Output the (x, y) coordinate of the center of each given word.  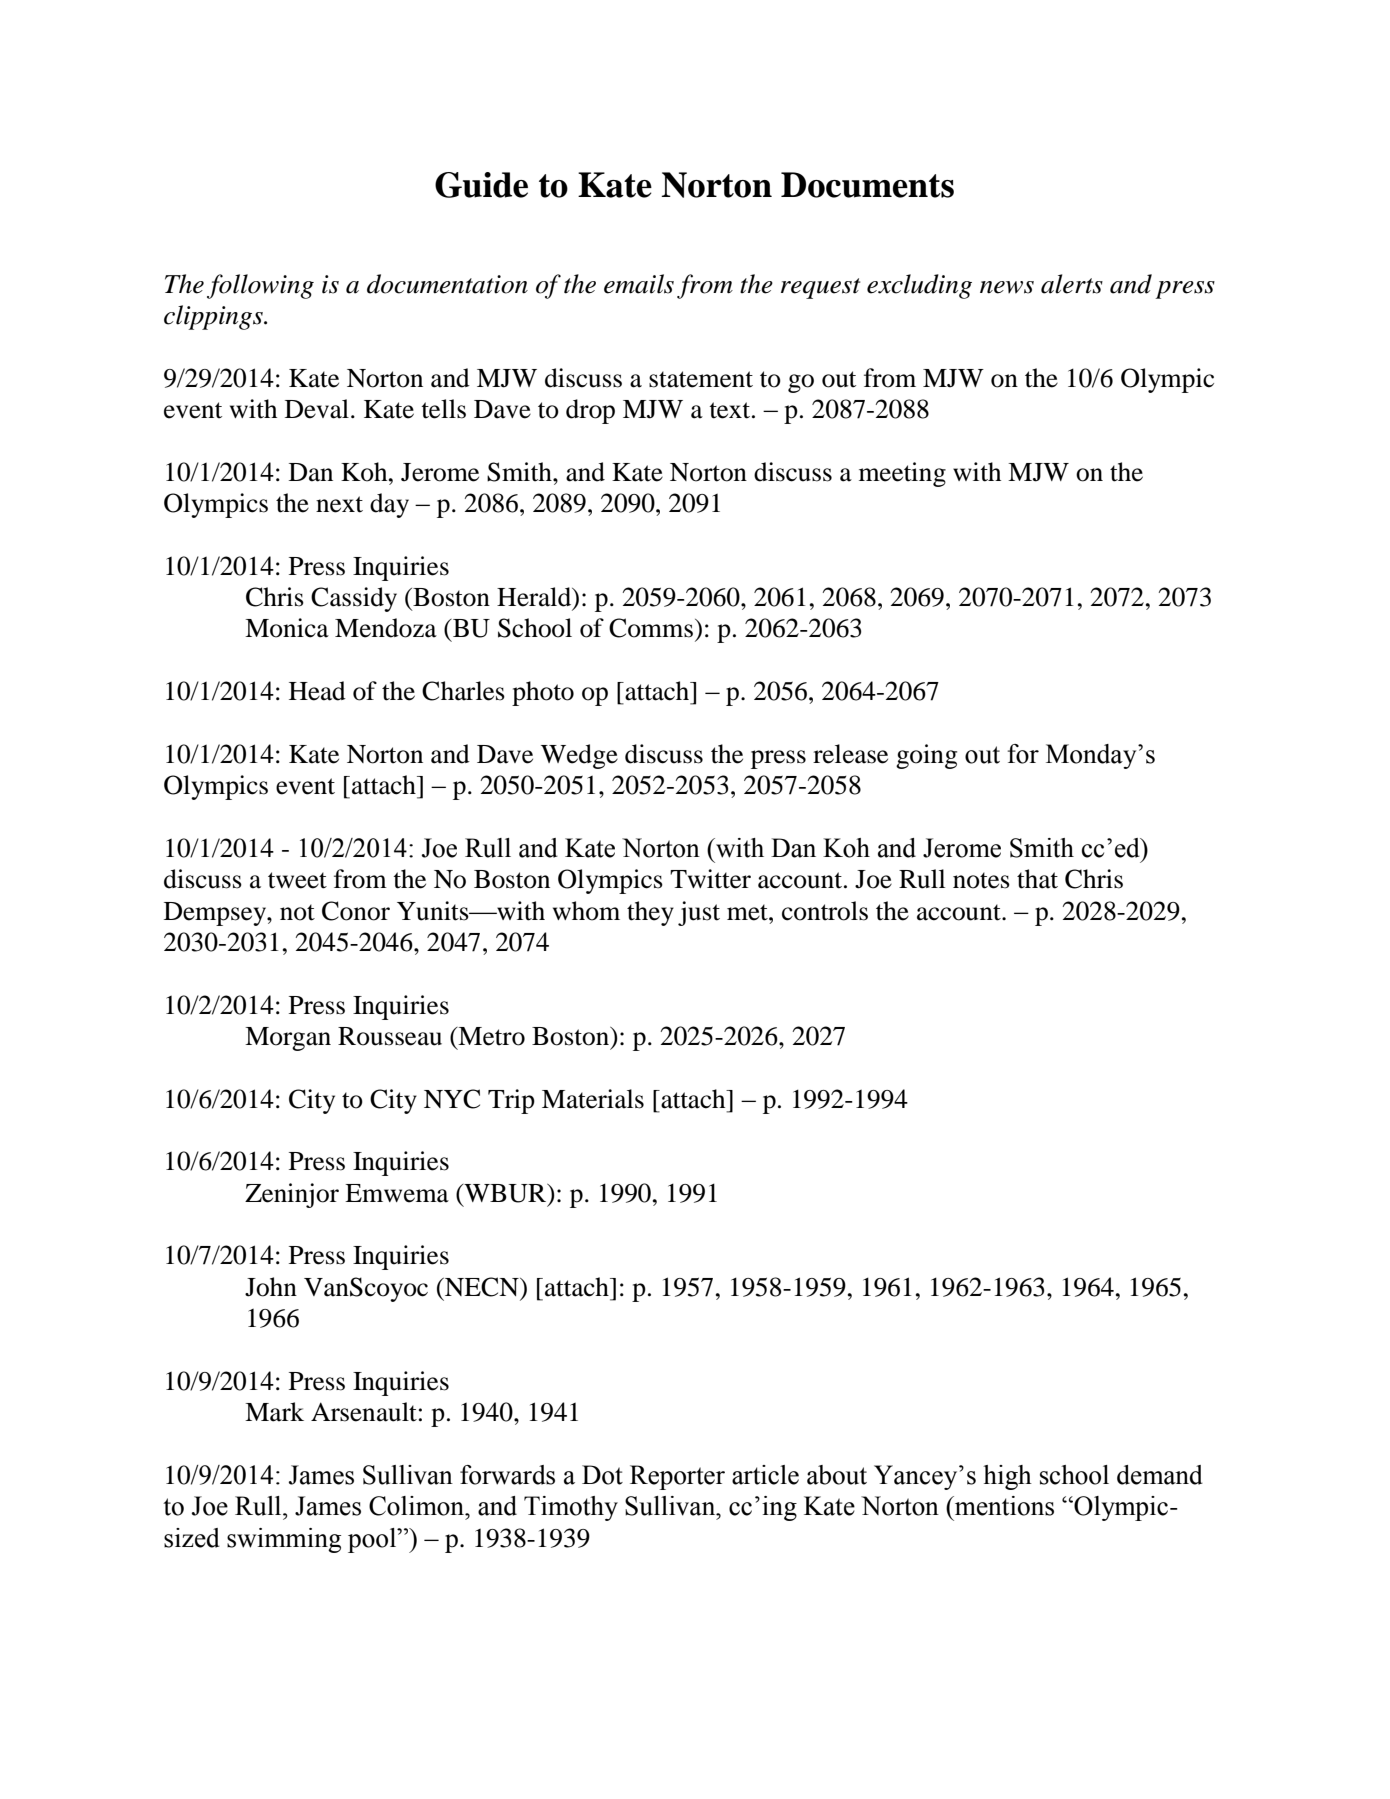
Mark (274, 1412)
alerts (1072, 284)
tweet (297, 880)
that (1037, 879)
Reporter (677, 1477)
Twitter (710, 879)
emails (639, 284)
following (260, 286)
